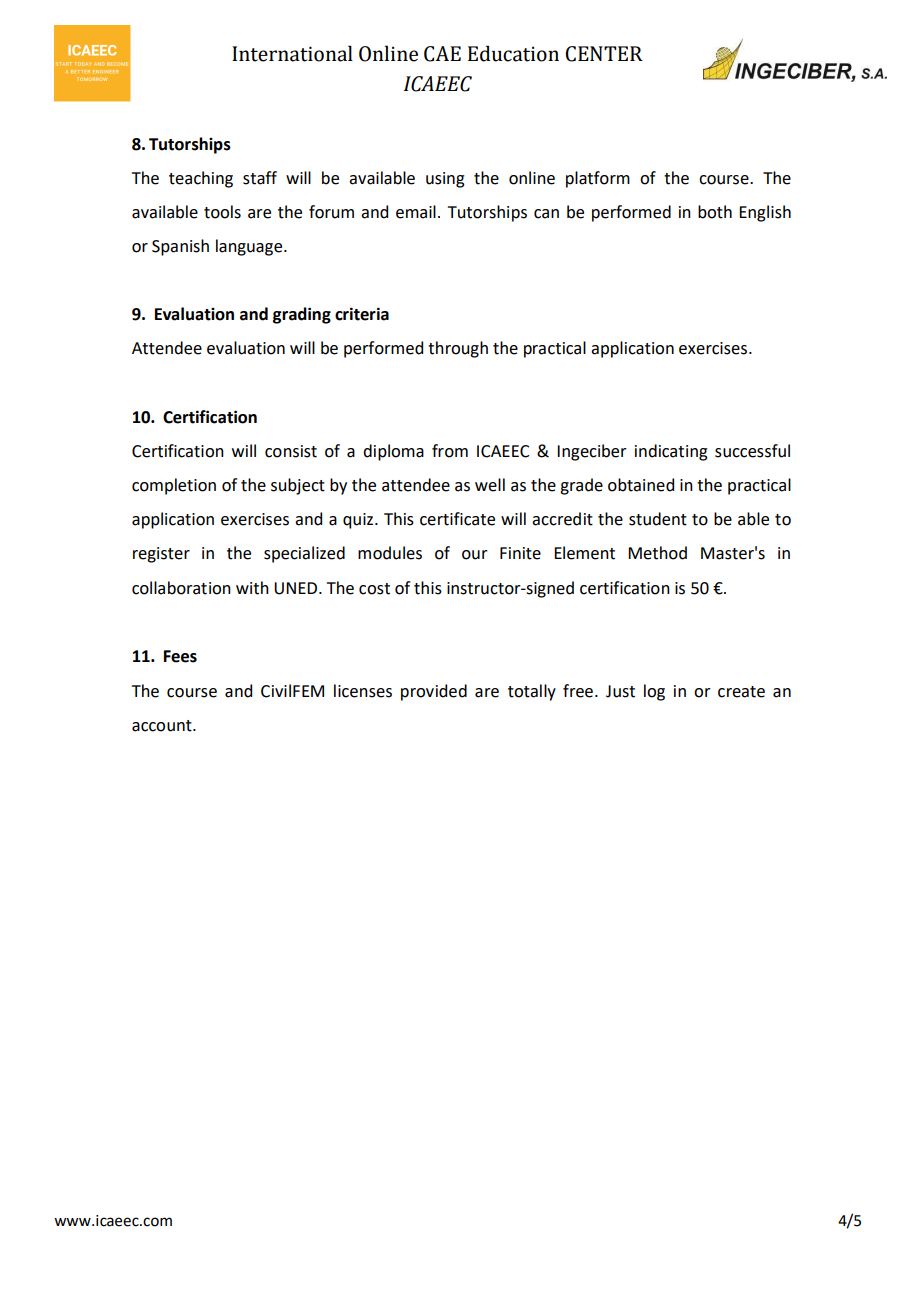  I want to click on consist, so click(291, 451).
